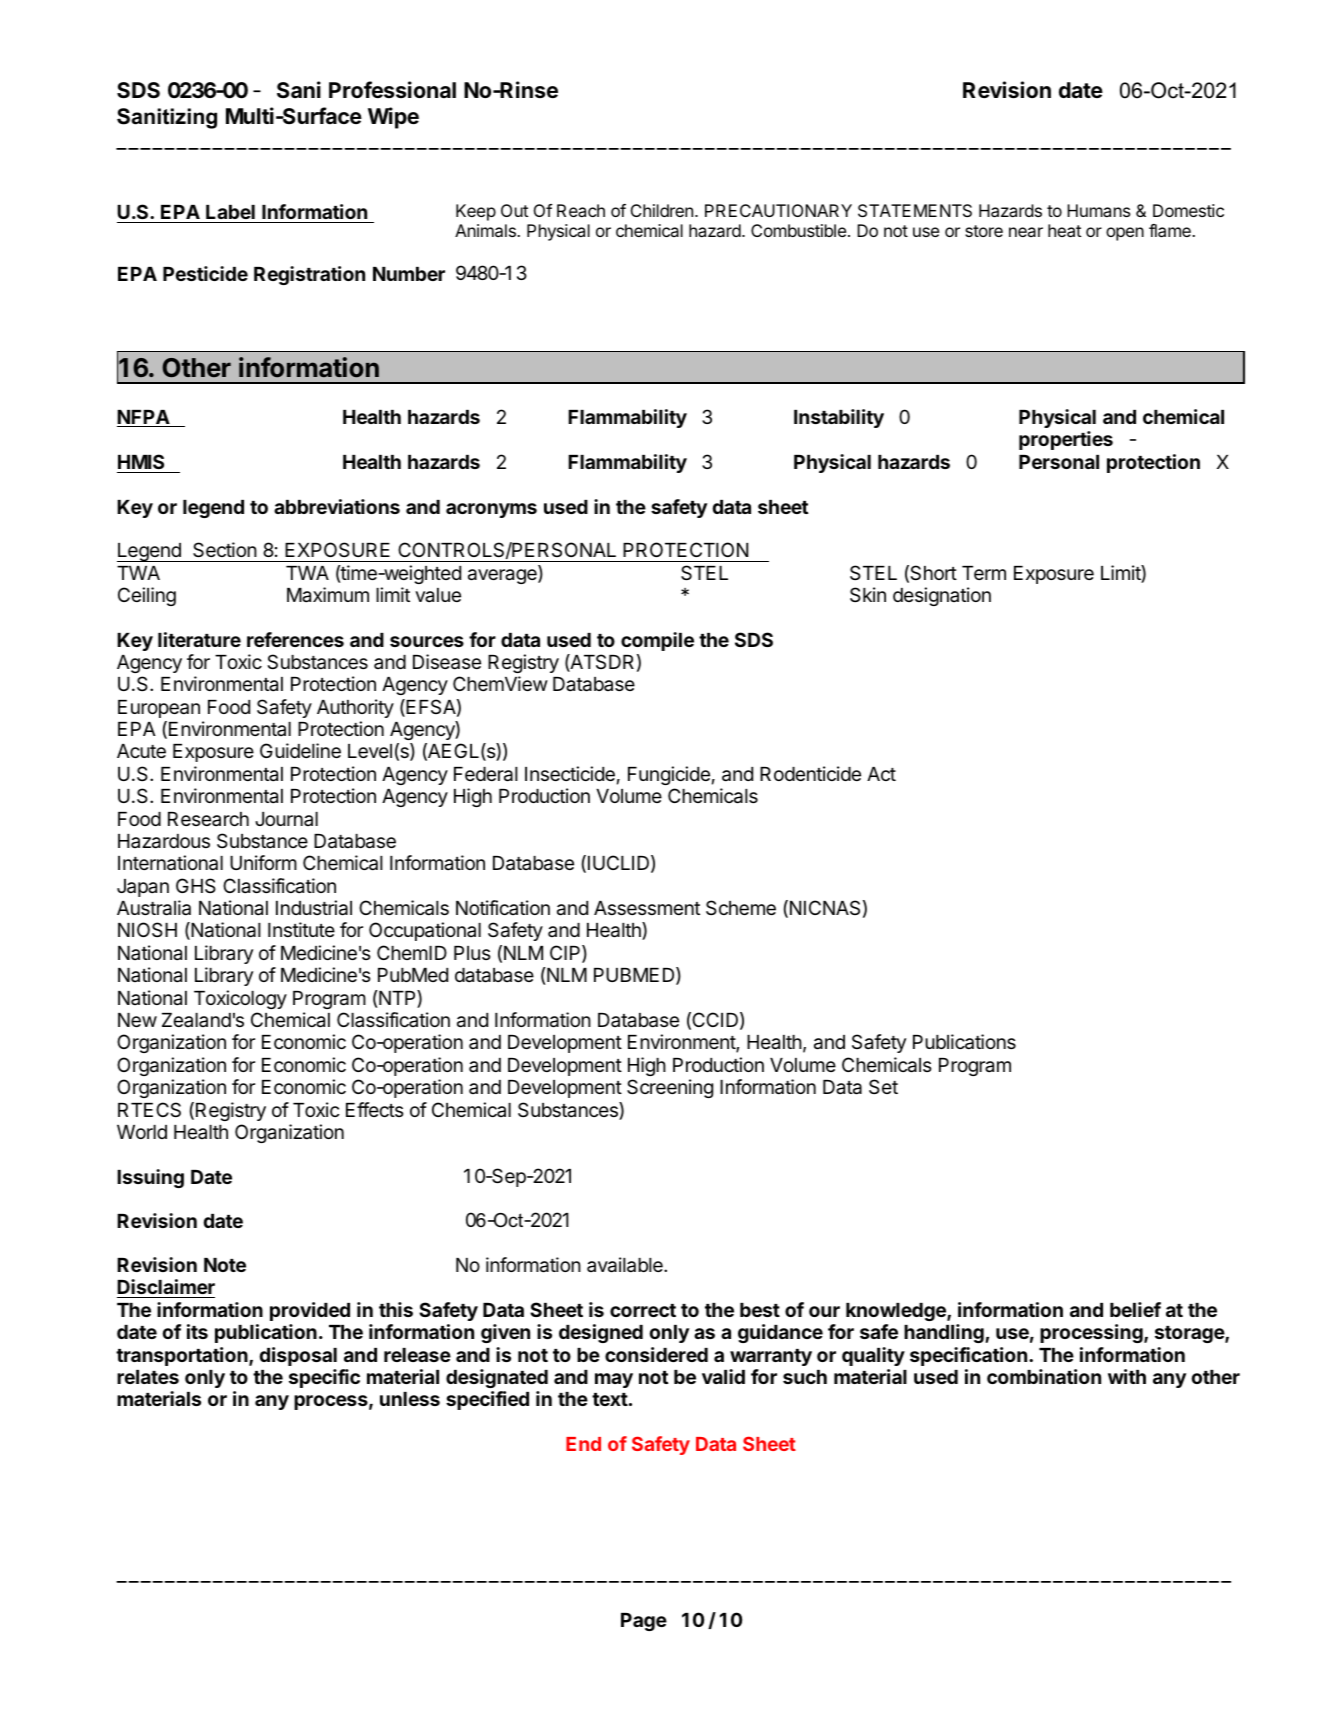  I want to click on references, so click(295, 639).
